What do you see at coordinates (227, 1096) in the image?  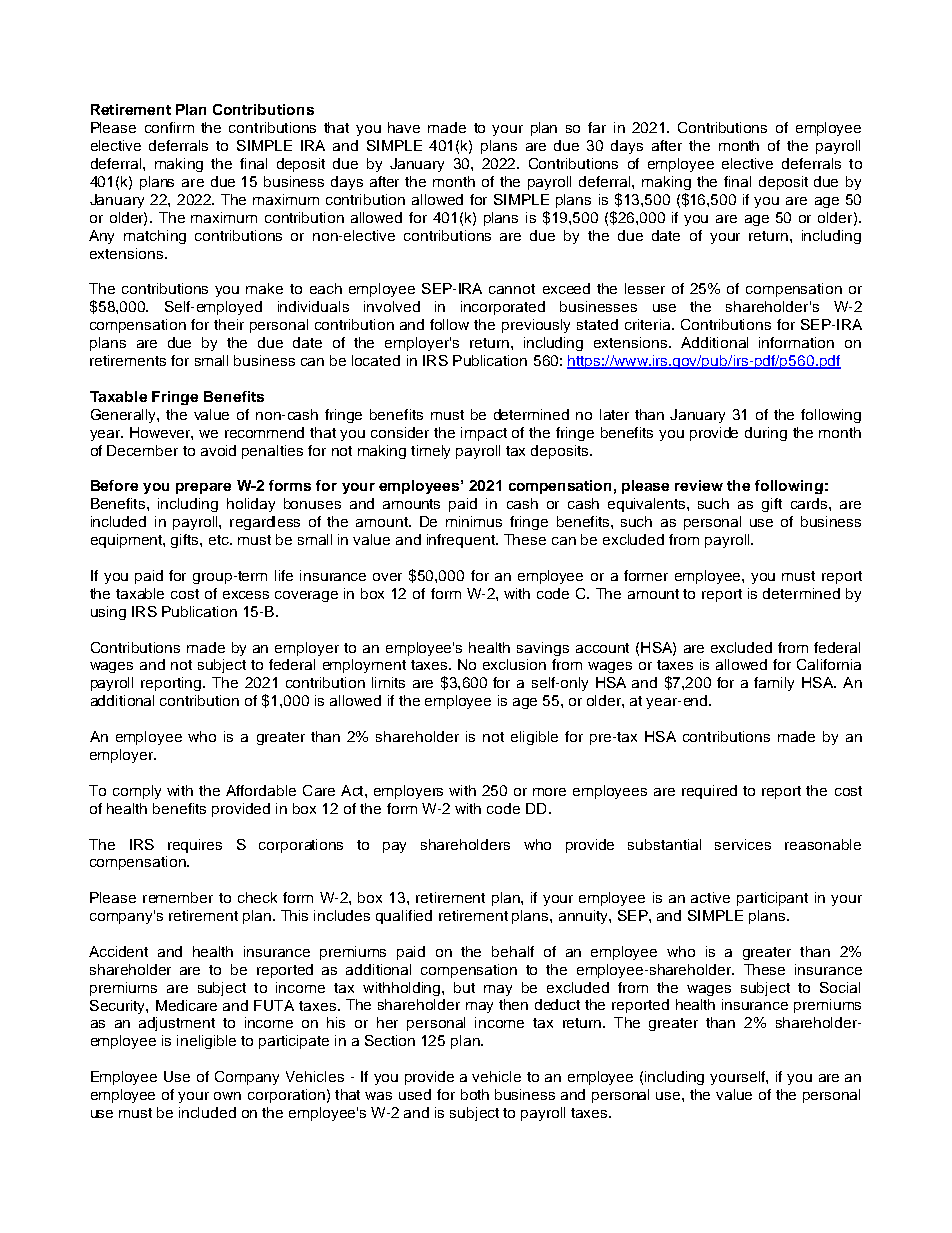 I see `own` at bounding box center [227, 1096].
